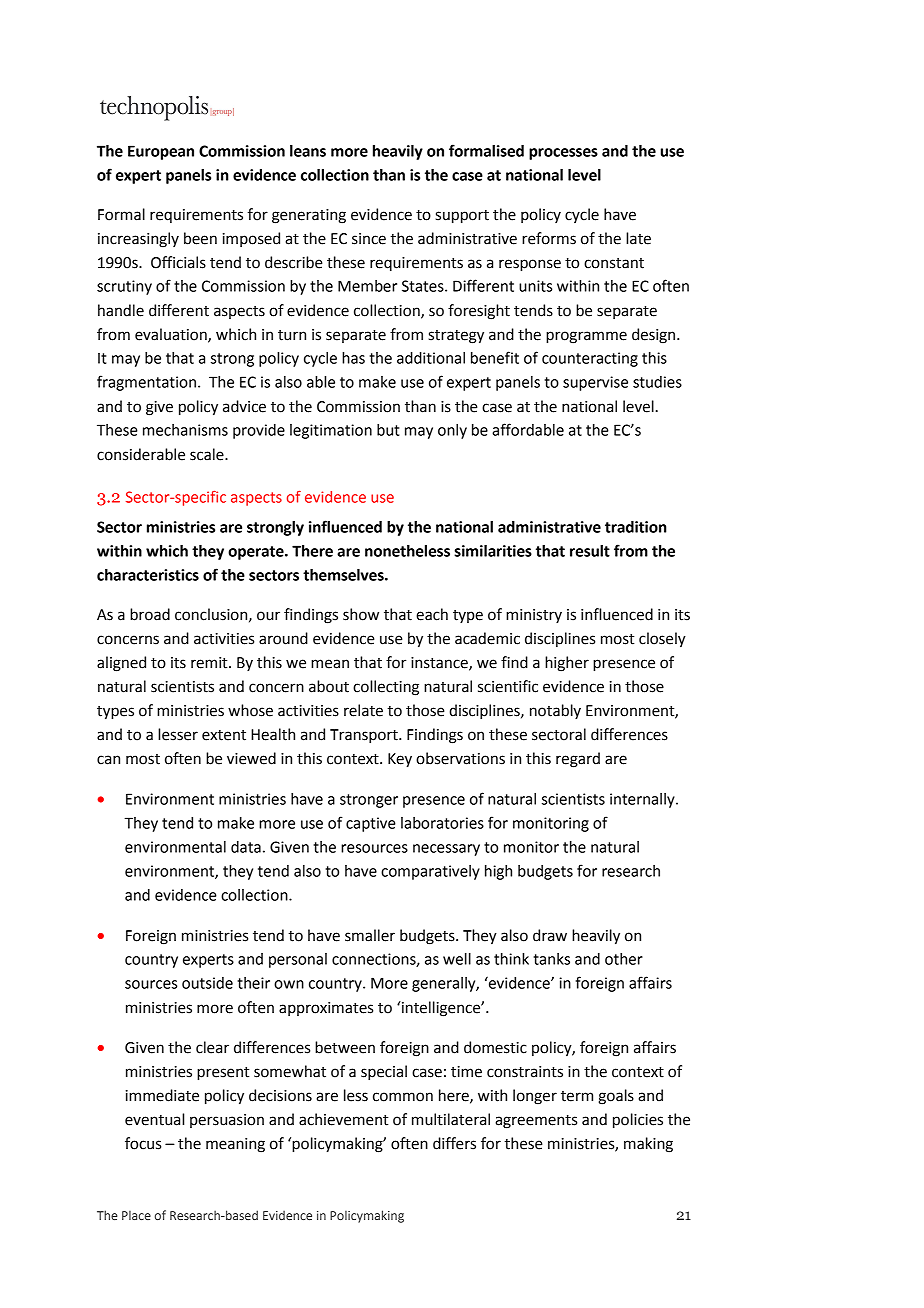 Image resolution: width=924 pixels, height=1308 pixels. I want to click on collecting, so click(386, 688).
